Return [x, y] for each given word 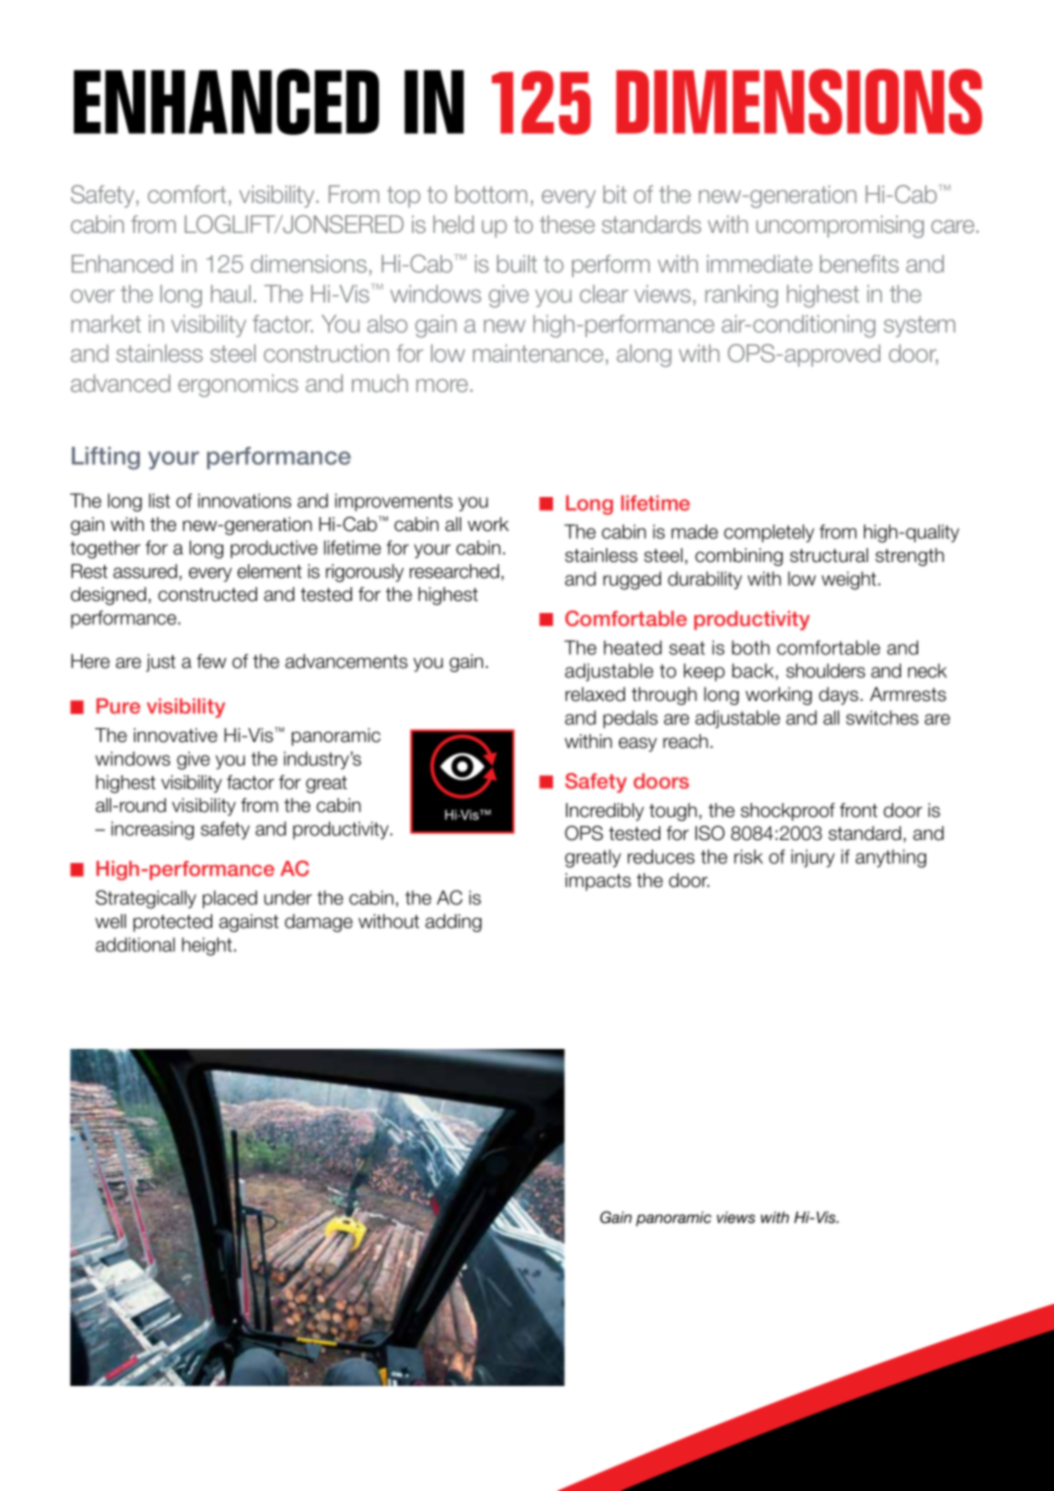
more [443, 385]
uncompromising [840, 226]
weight [850, 580]
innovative [175, 735]
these [567, 224]
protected [172, 923]
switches [882, 717]
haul [231, 294]
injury [813, 858]
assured [145, 571]
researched [454, 571]
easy [638, 744]
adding [453, 923]
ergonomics [238, 385]
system [919, 326]
